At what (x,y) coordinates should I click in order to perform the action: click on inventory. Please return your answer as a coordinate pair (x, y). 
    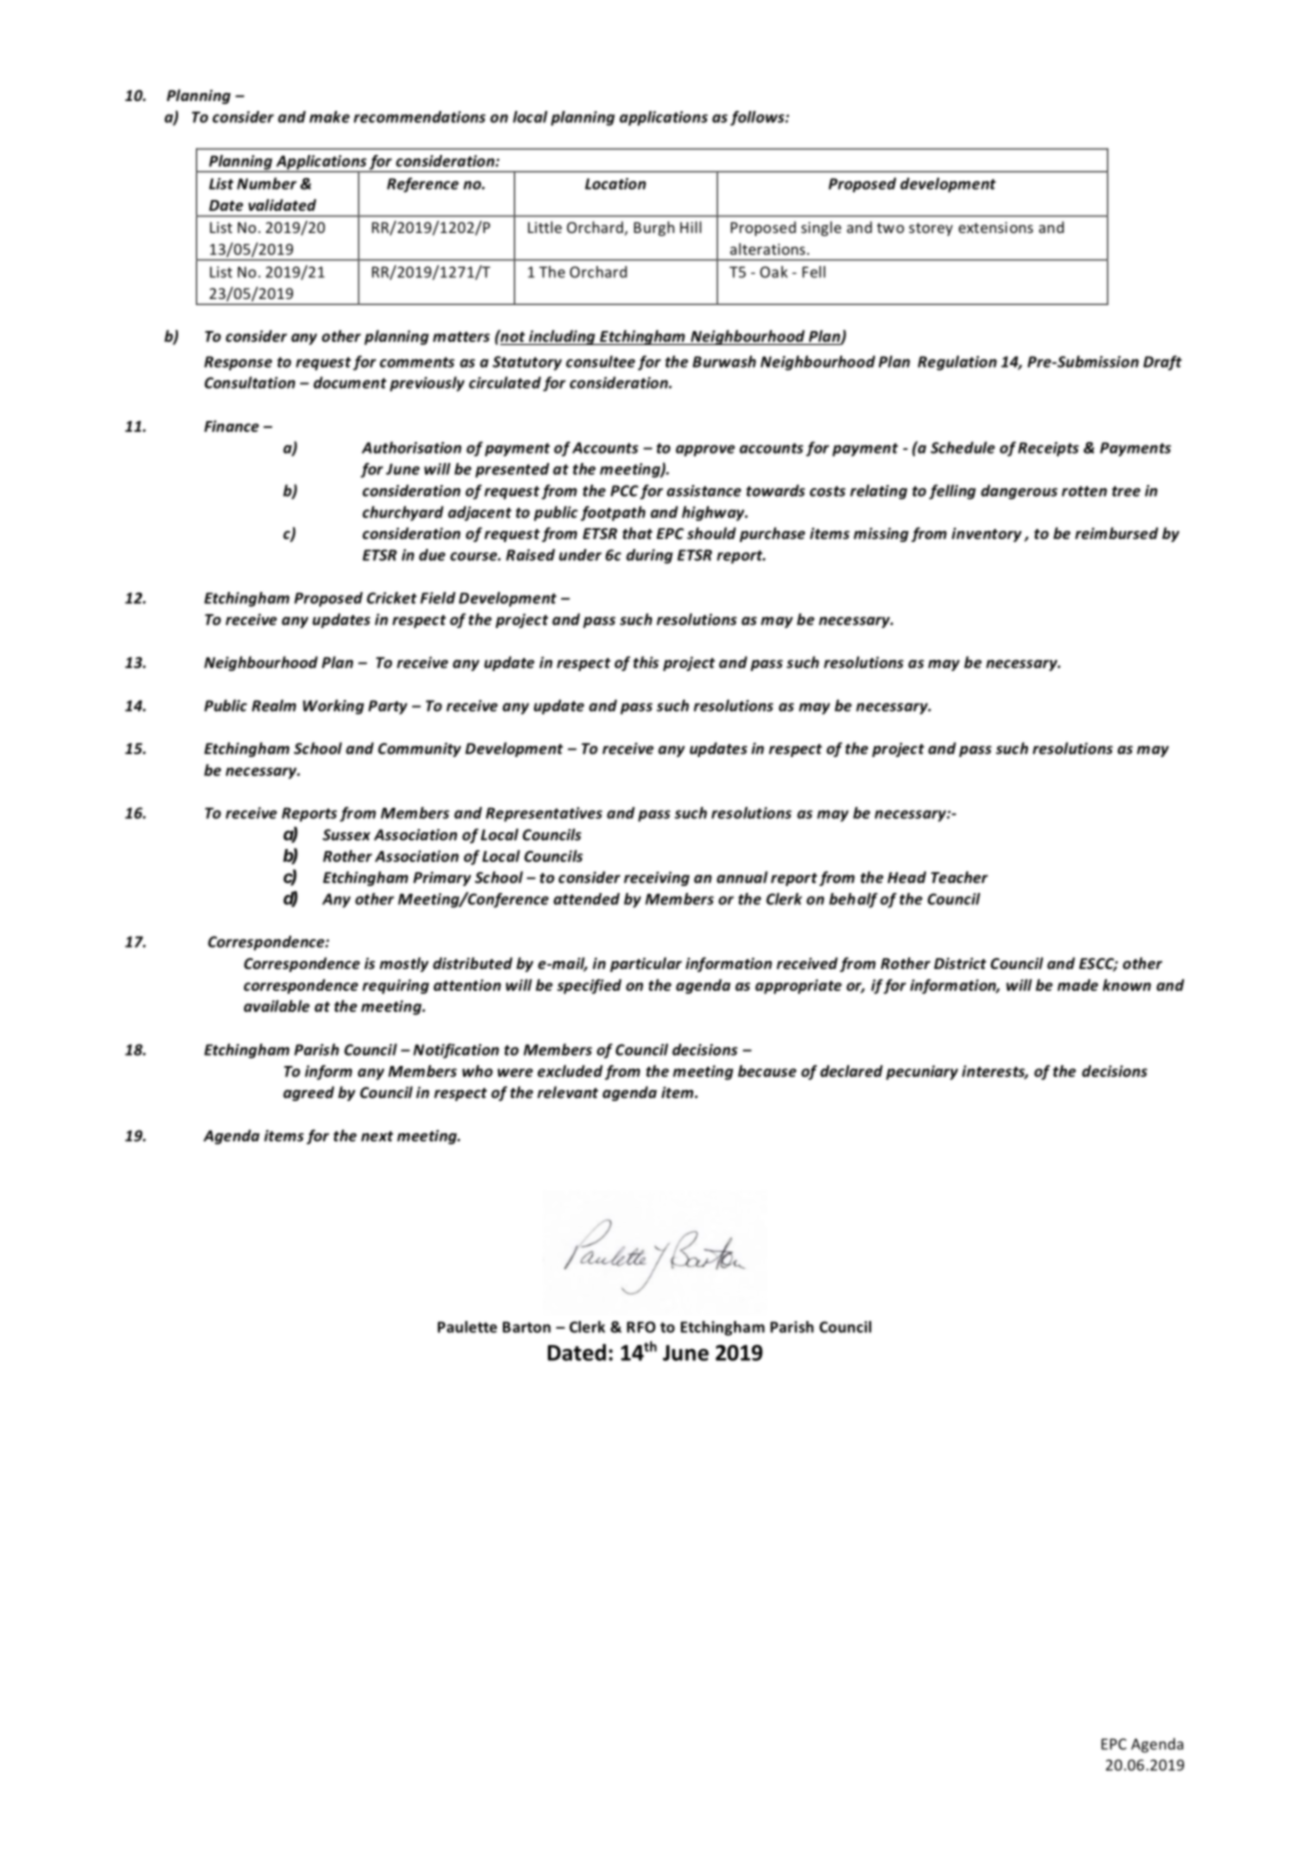
    Looking at the image, I should click on (987, 535).
